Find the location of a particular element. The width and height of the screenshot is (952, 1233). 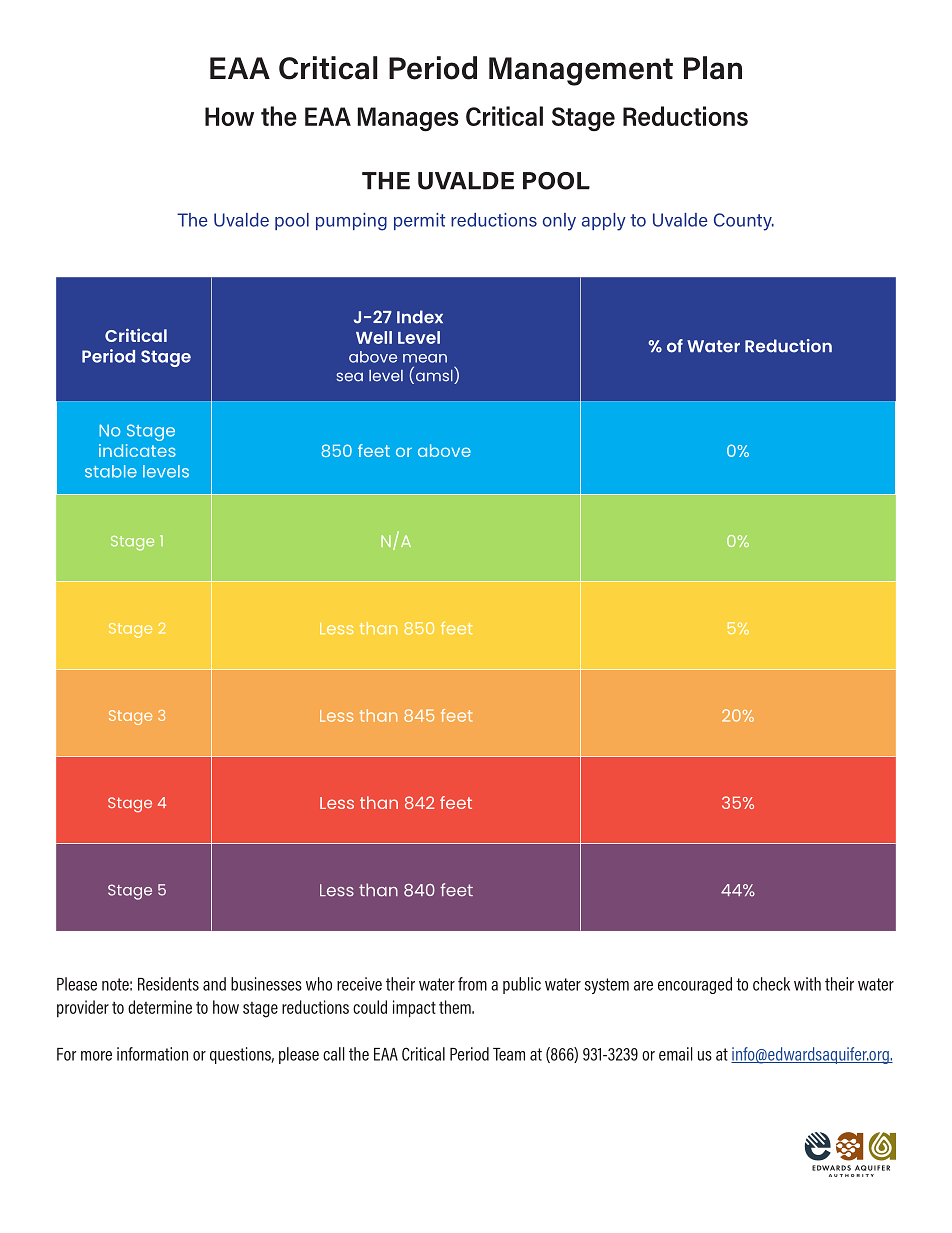

mean is located at coordinates (425, 358).
